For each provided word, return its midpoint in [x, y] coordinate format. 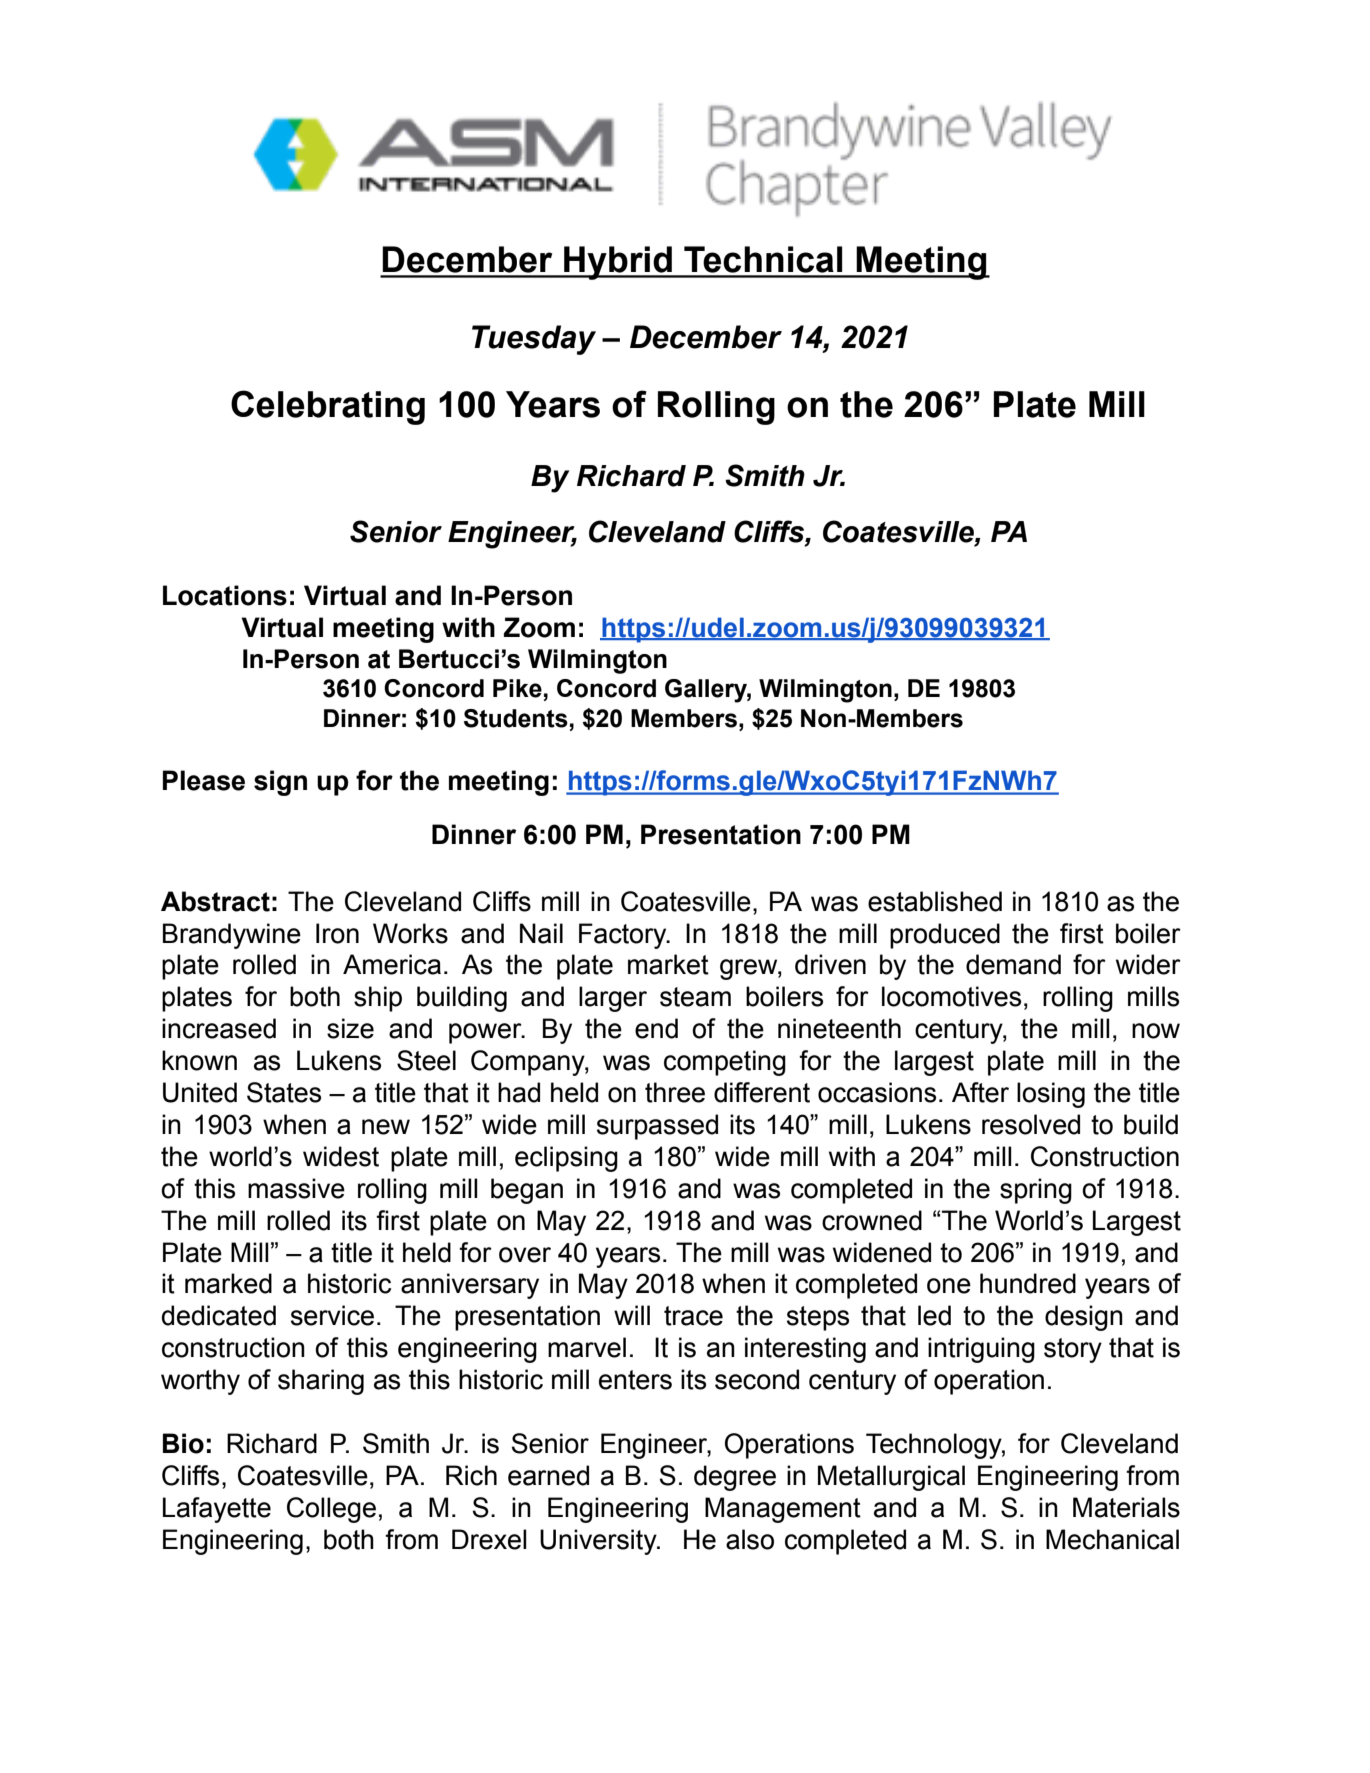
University [599, 1542]
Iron [337, 933]
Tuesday [534, 340]
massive [296, 1188]
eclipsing [566, 1159]
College [331, 1510]
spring [1036, 1191]
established [935, 901]
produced [945, 936]
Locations [225, 595]
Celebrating [328, 407]
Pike [517, 688]
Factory [624, 936]
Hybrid [618, 263]
